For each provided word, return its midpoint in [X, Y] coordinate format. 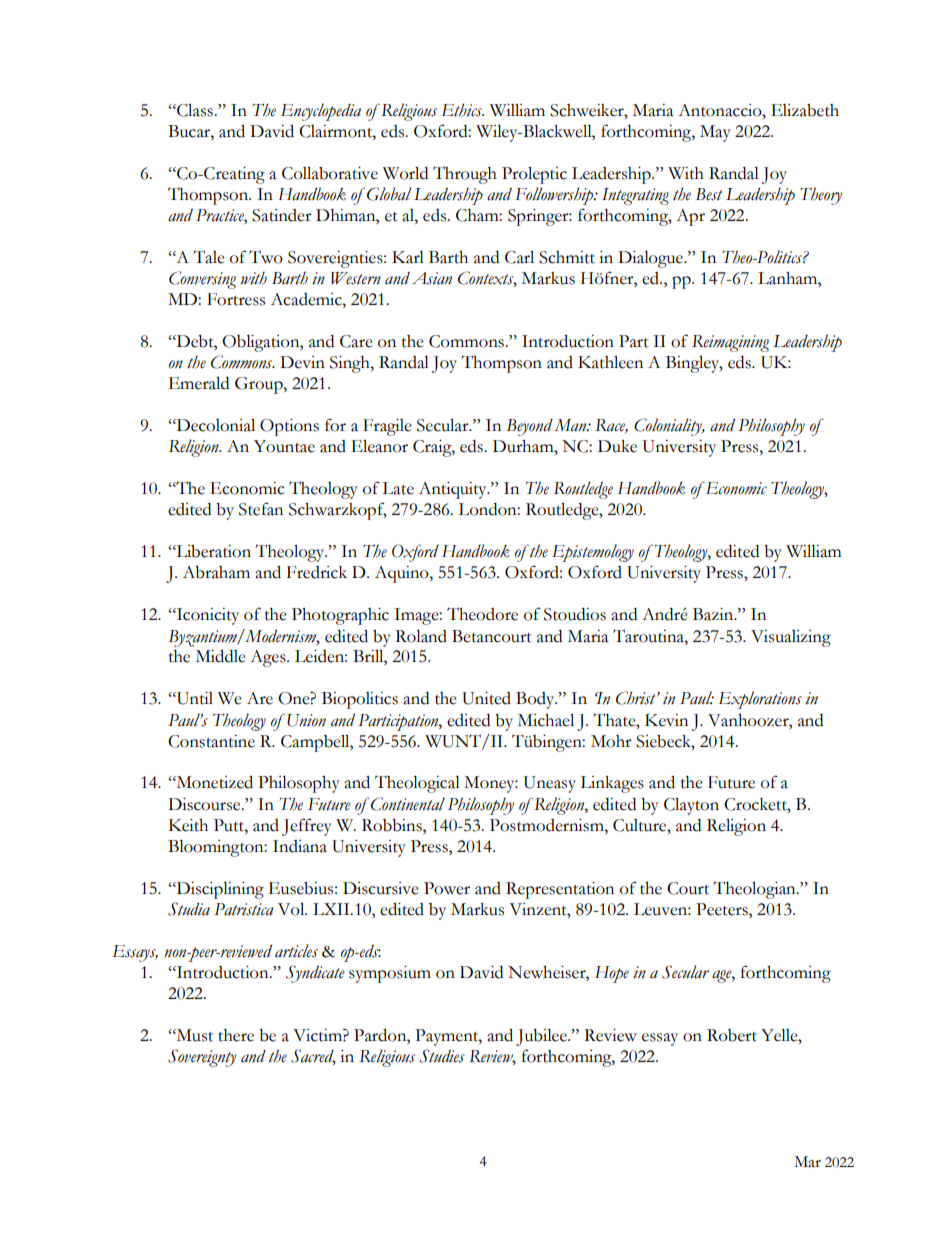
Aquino [403, 574]
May [715, 133]
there [236, 1035]
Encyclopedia [321, 112]
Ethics [462, 110]
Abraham [216, 572]
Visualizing [791, 638]
